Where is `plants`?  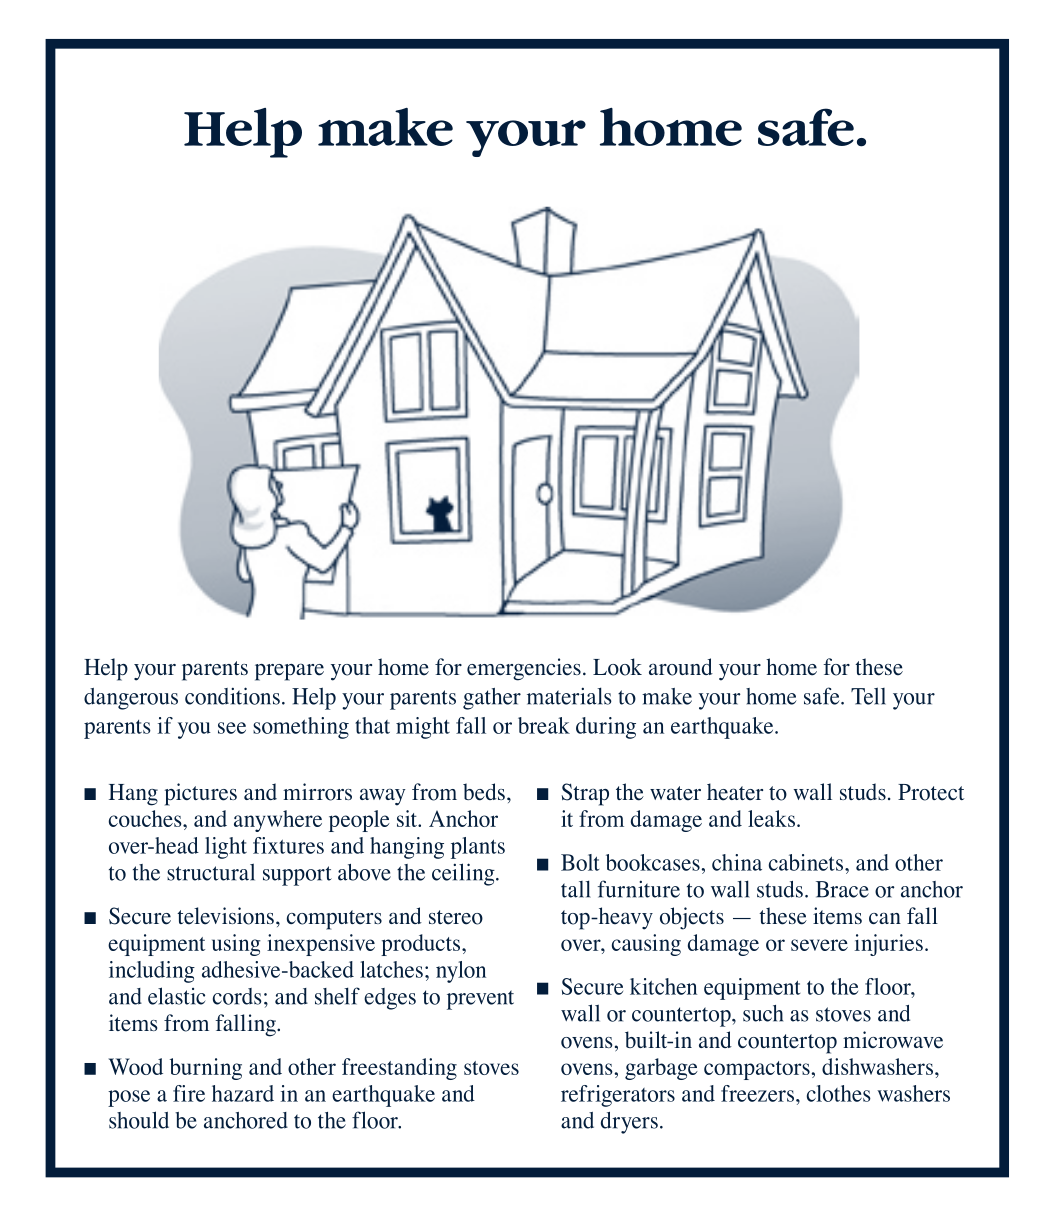
plants is located at coordinates (478, 848).
